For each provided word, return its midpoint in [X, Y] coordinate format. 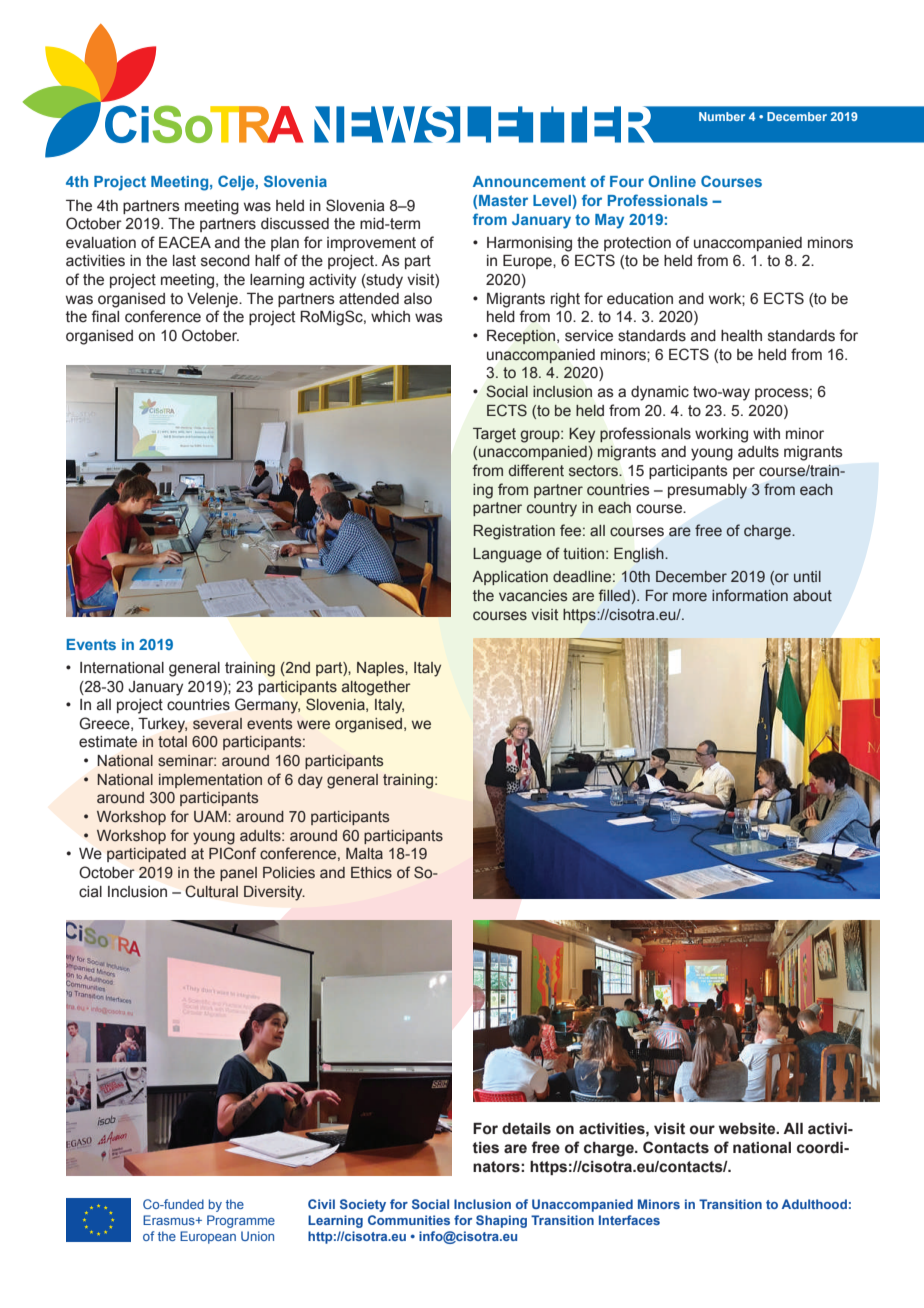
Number [722, 116]
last [184, 261]
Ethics [371, 873]
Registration [514, 532]
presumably [707, 491]
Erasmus [170, 1220]
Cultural [211, 891]
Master [503, 200]
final [105, 316]
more [690, 596]
